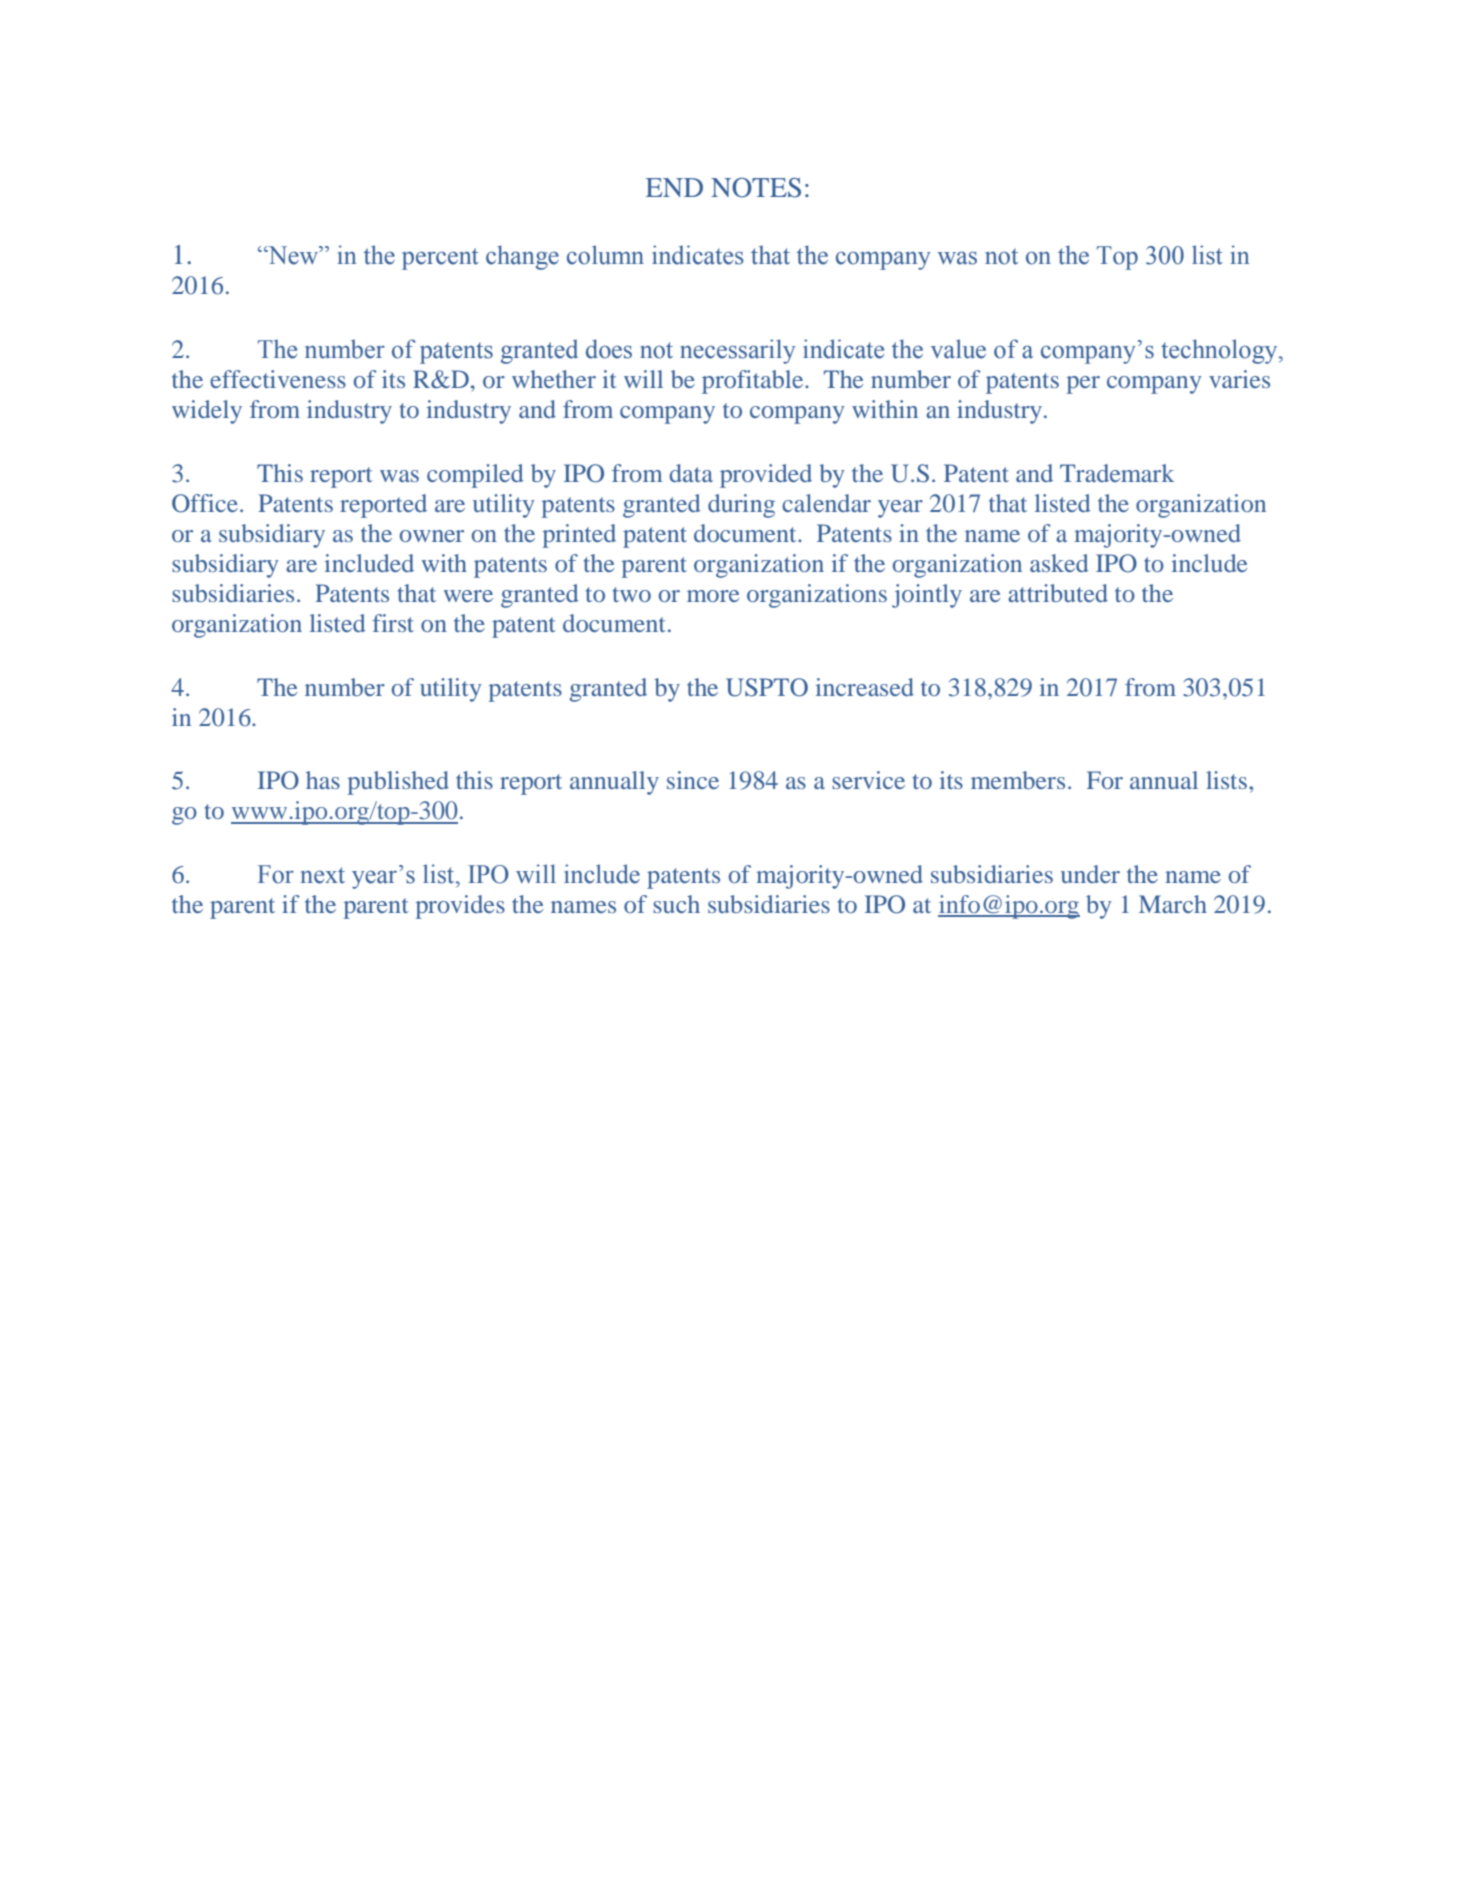 The height and width of the image is (1886, 1457). I want to click on technology, so click(1220, 351).
